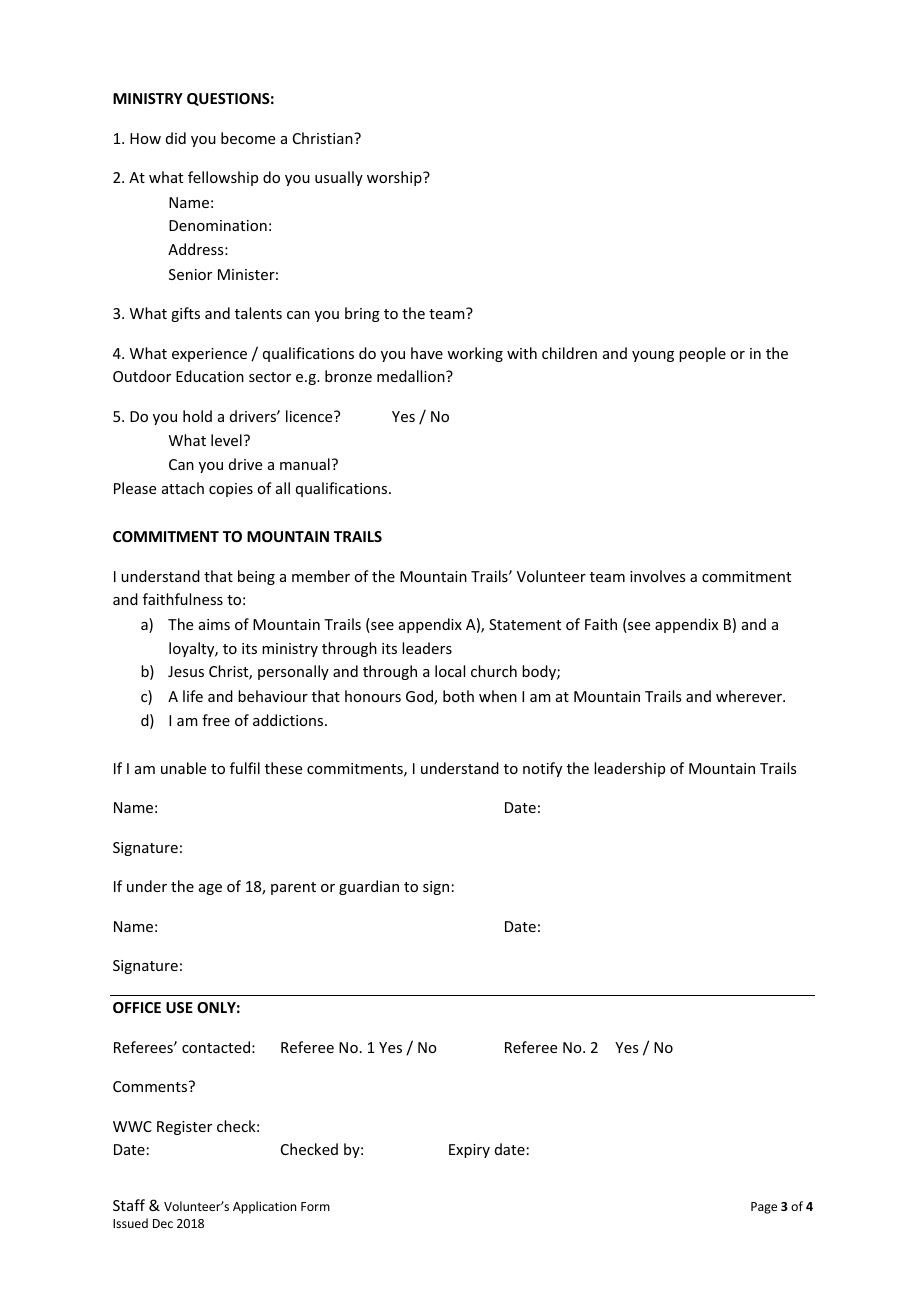 The image size is (924, 1308). What do you see at coordinates (193, 696) in the document?
I see `life` at bounding box center [193, 696].
